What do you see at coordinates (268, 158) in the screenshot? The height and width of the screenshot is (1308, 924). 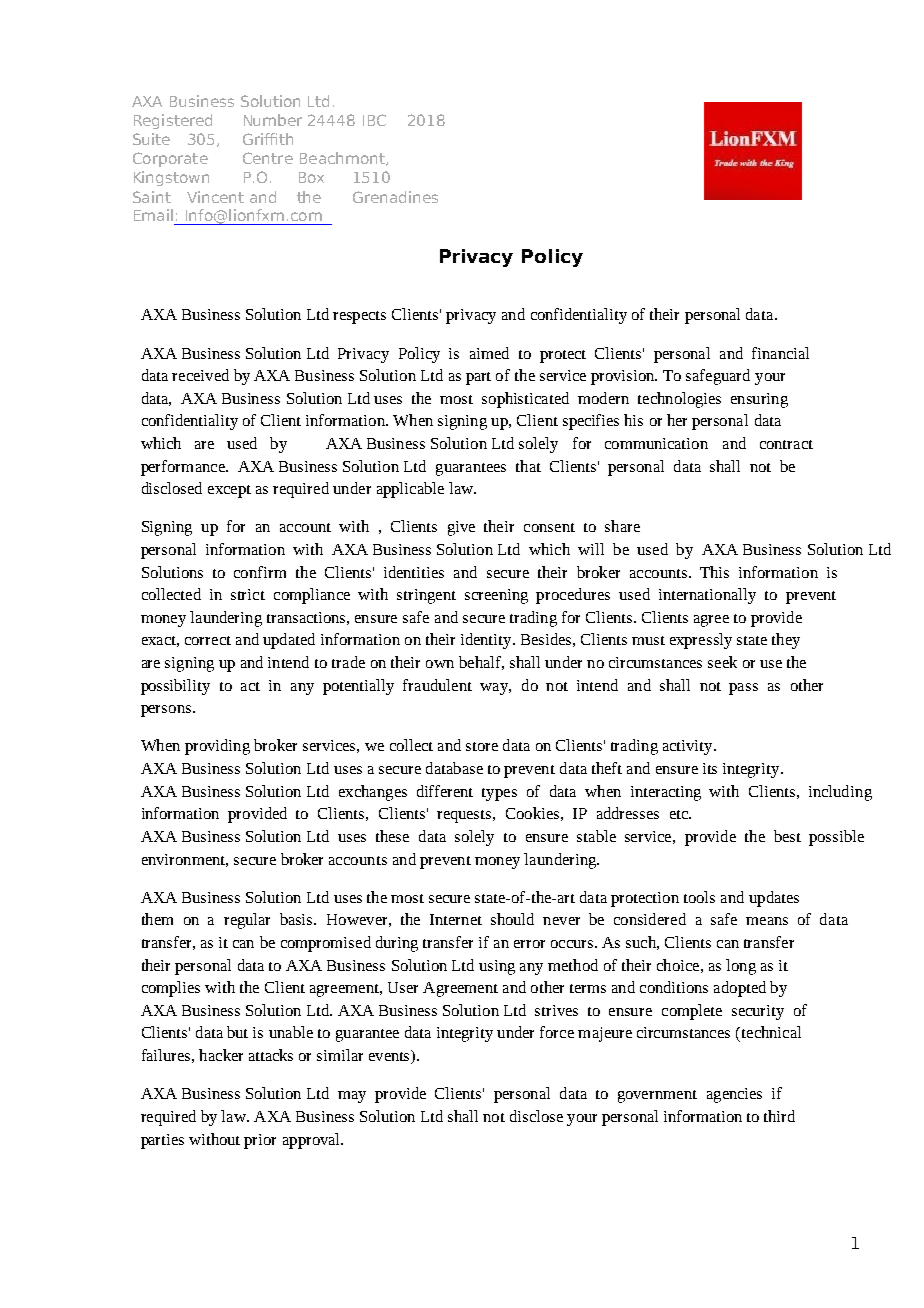 I see `Centre` at bounding box center [268, 158].
